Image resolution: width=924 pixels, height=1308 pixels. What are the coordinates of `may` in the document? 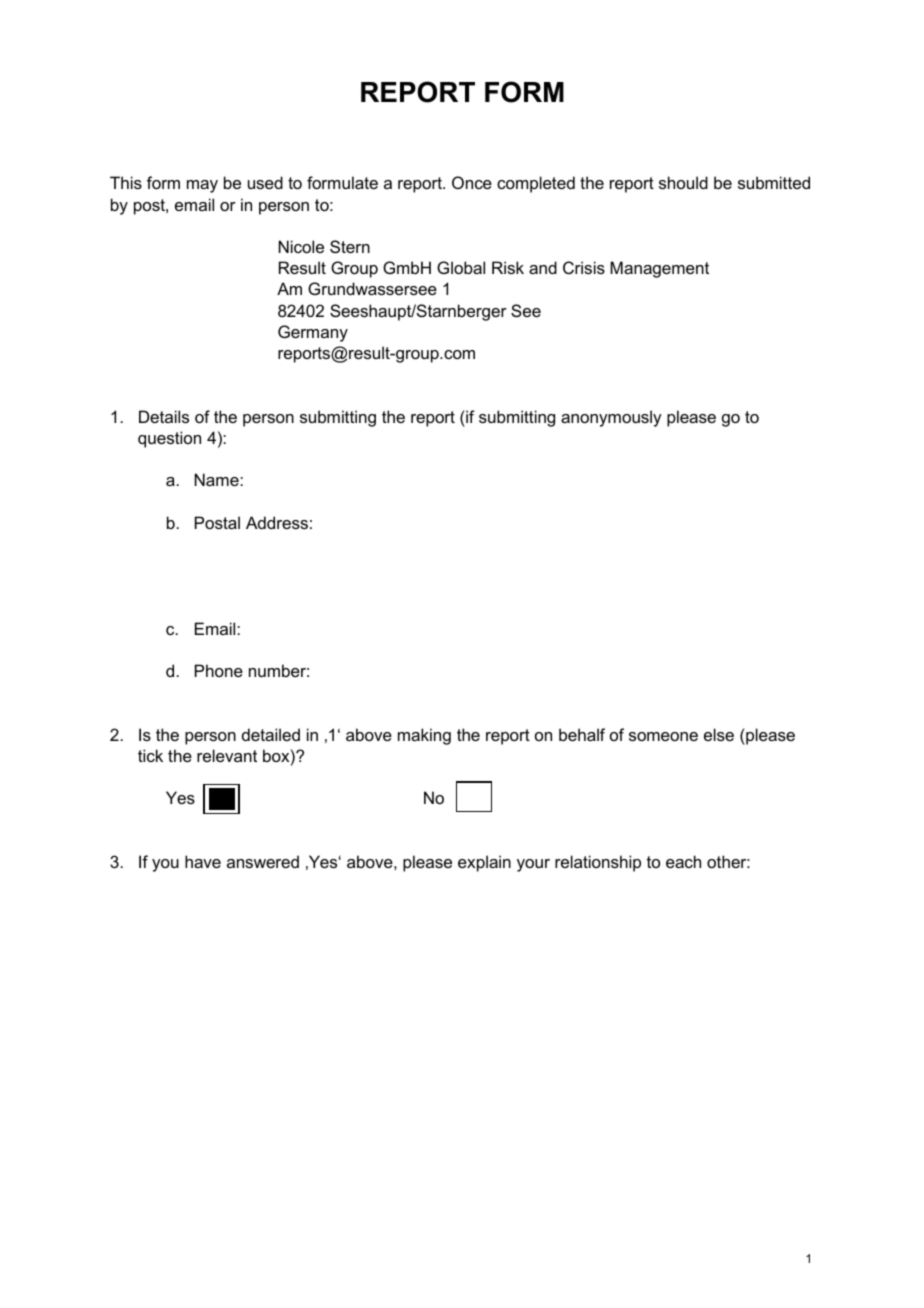 It's located at (202, 186).
